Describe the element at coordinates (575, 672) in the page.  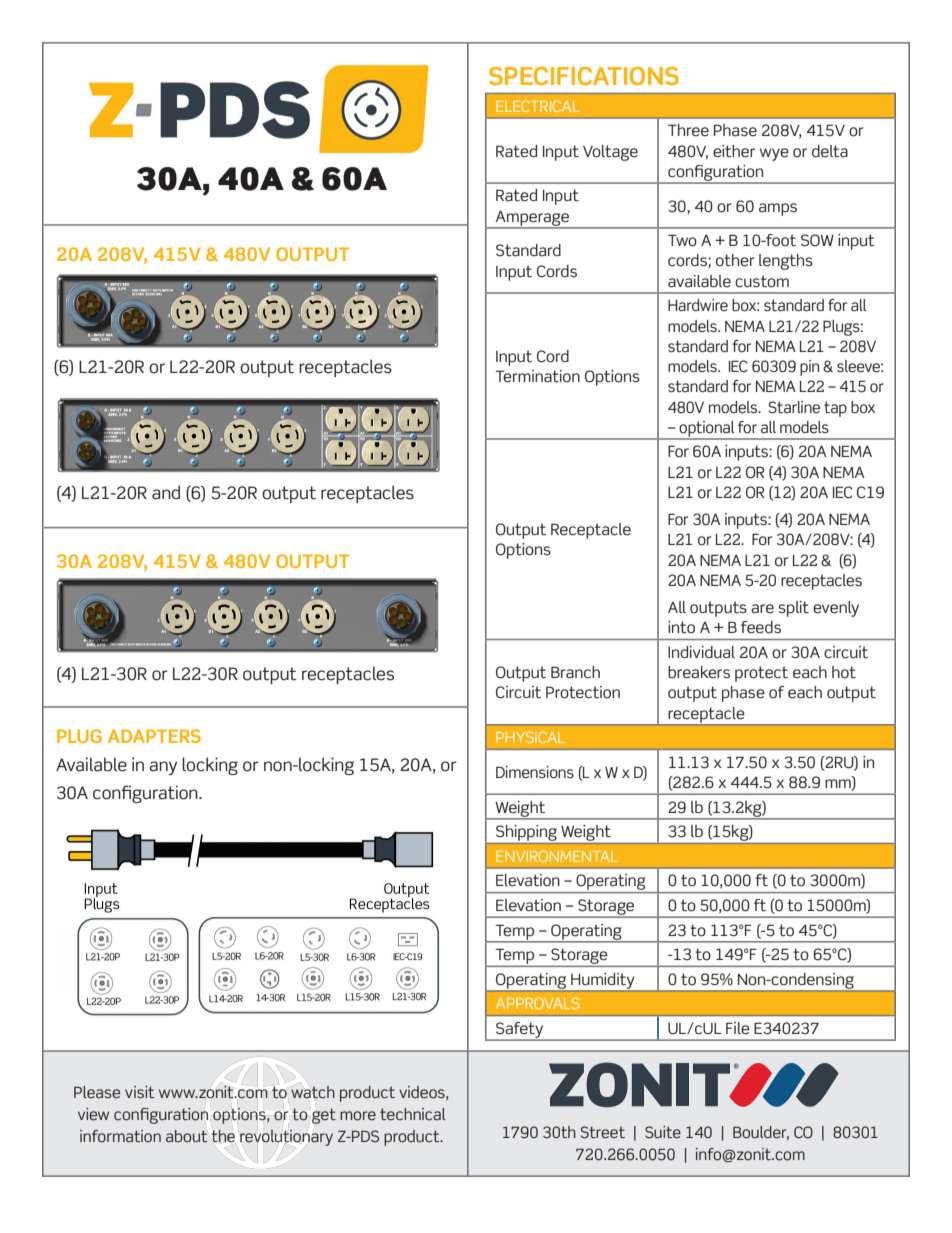
I see `Branch` at that location.
